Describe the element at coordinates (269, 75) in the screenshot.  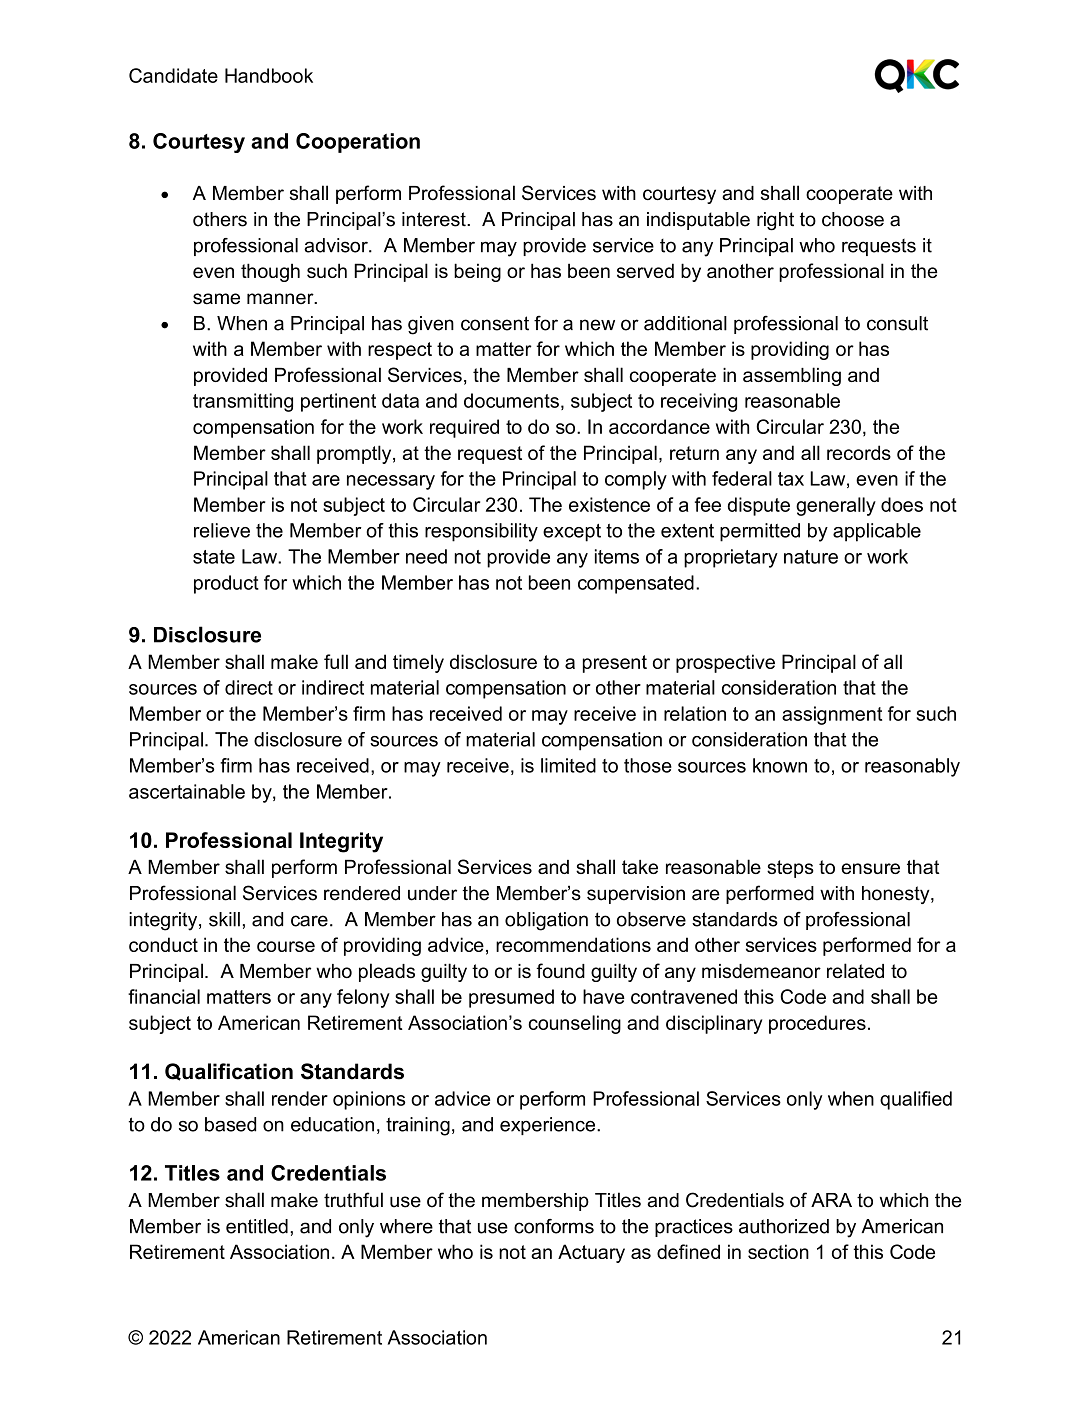
I see `Handbook` at that location.
